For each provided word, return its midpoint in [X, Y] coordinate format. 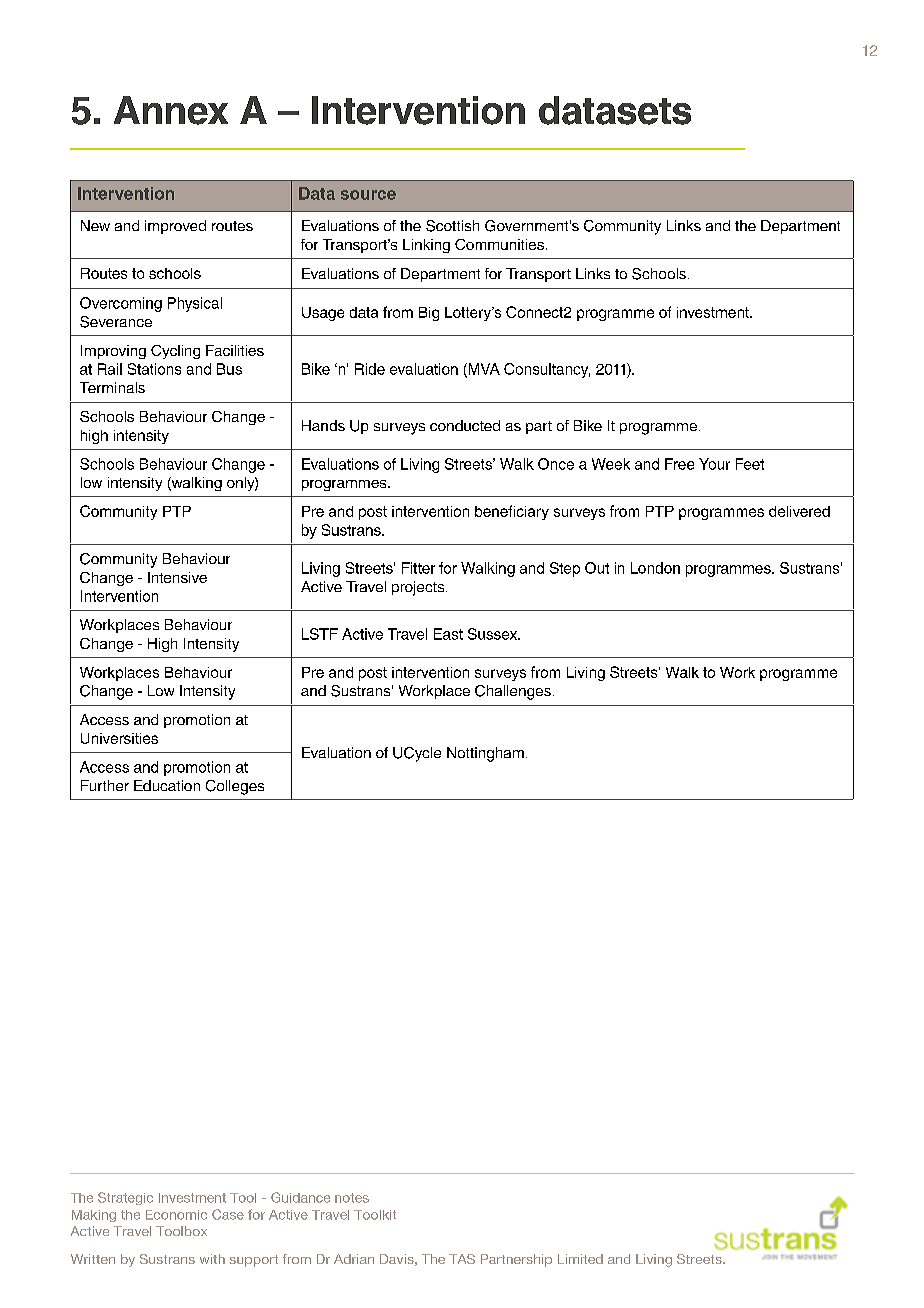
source [368, 195]
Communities [499, 244]
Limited [580, 1259]
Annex [171, 110]
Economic [176, 1215]
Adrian [354, 1259]
